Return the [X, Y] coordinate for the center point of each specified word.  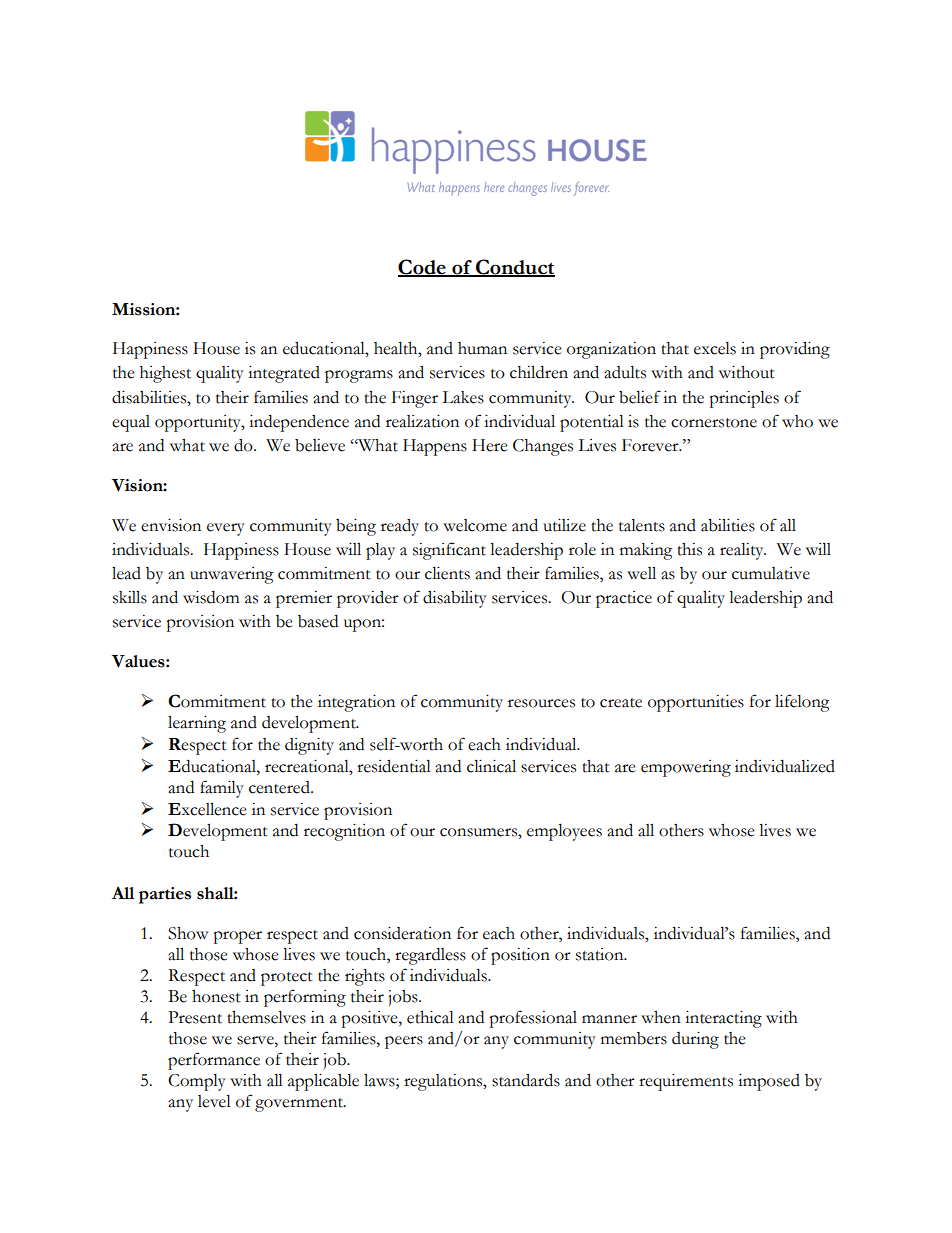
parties [165, 895]
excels [715, 348]
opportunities [696, 703]
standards [526, 1080]
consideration [402, 933]
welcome [475, 525]
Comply [197, 1082]
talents [642, 525]
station [601, 954]
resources [541, 703]
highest [165, 374]
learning [197, 724]
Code [423, 267]
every [226, 529]
